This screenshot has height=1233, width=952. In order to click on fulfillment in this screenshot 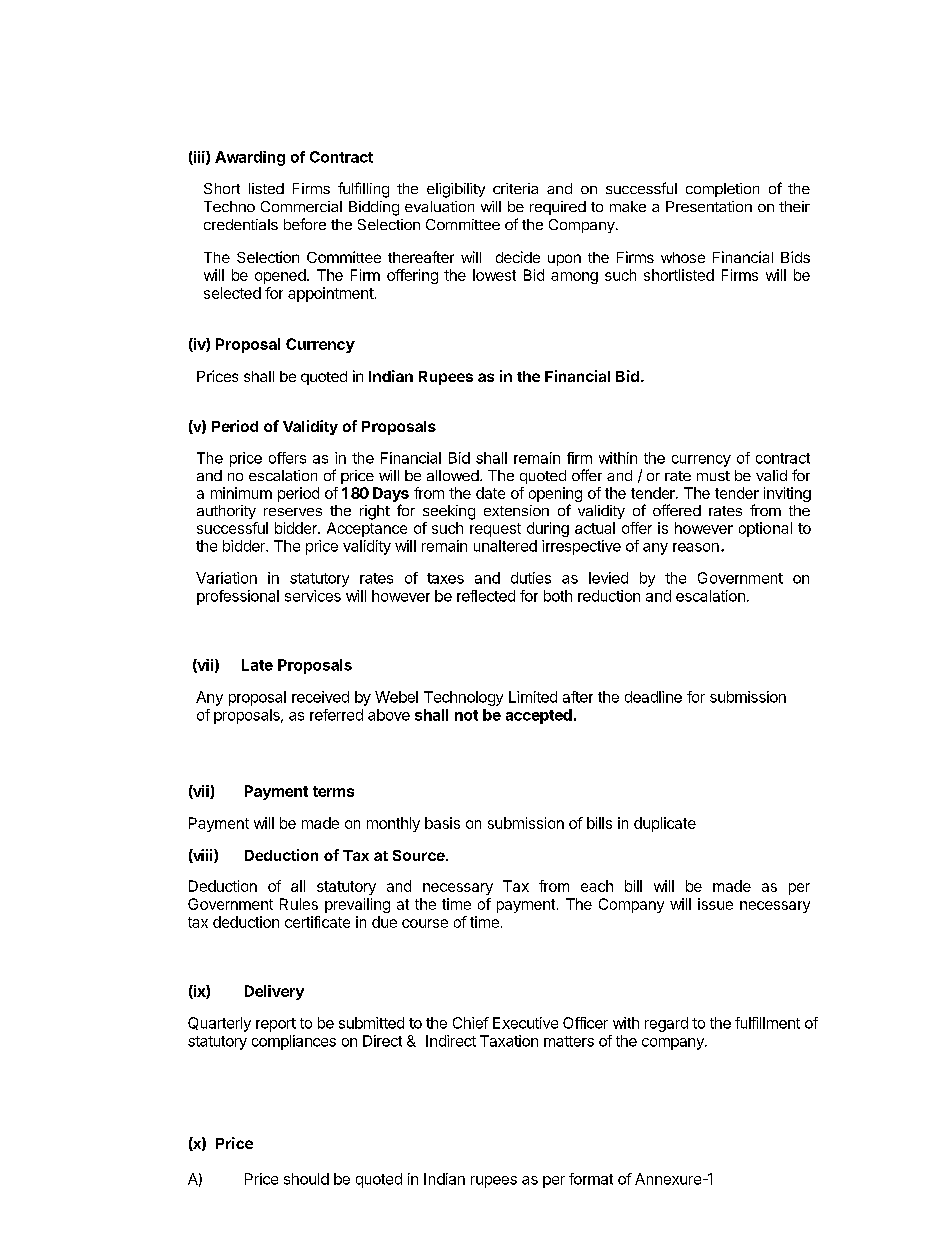, I will do `click(767, 1023)`.
